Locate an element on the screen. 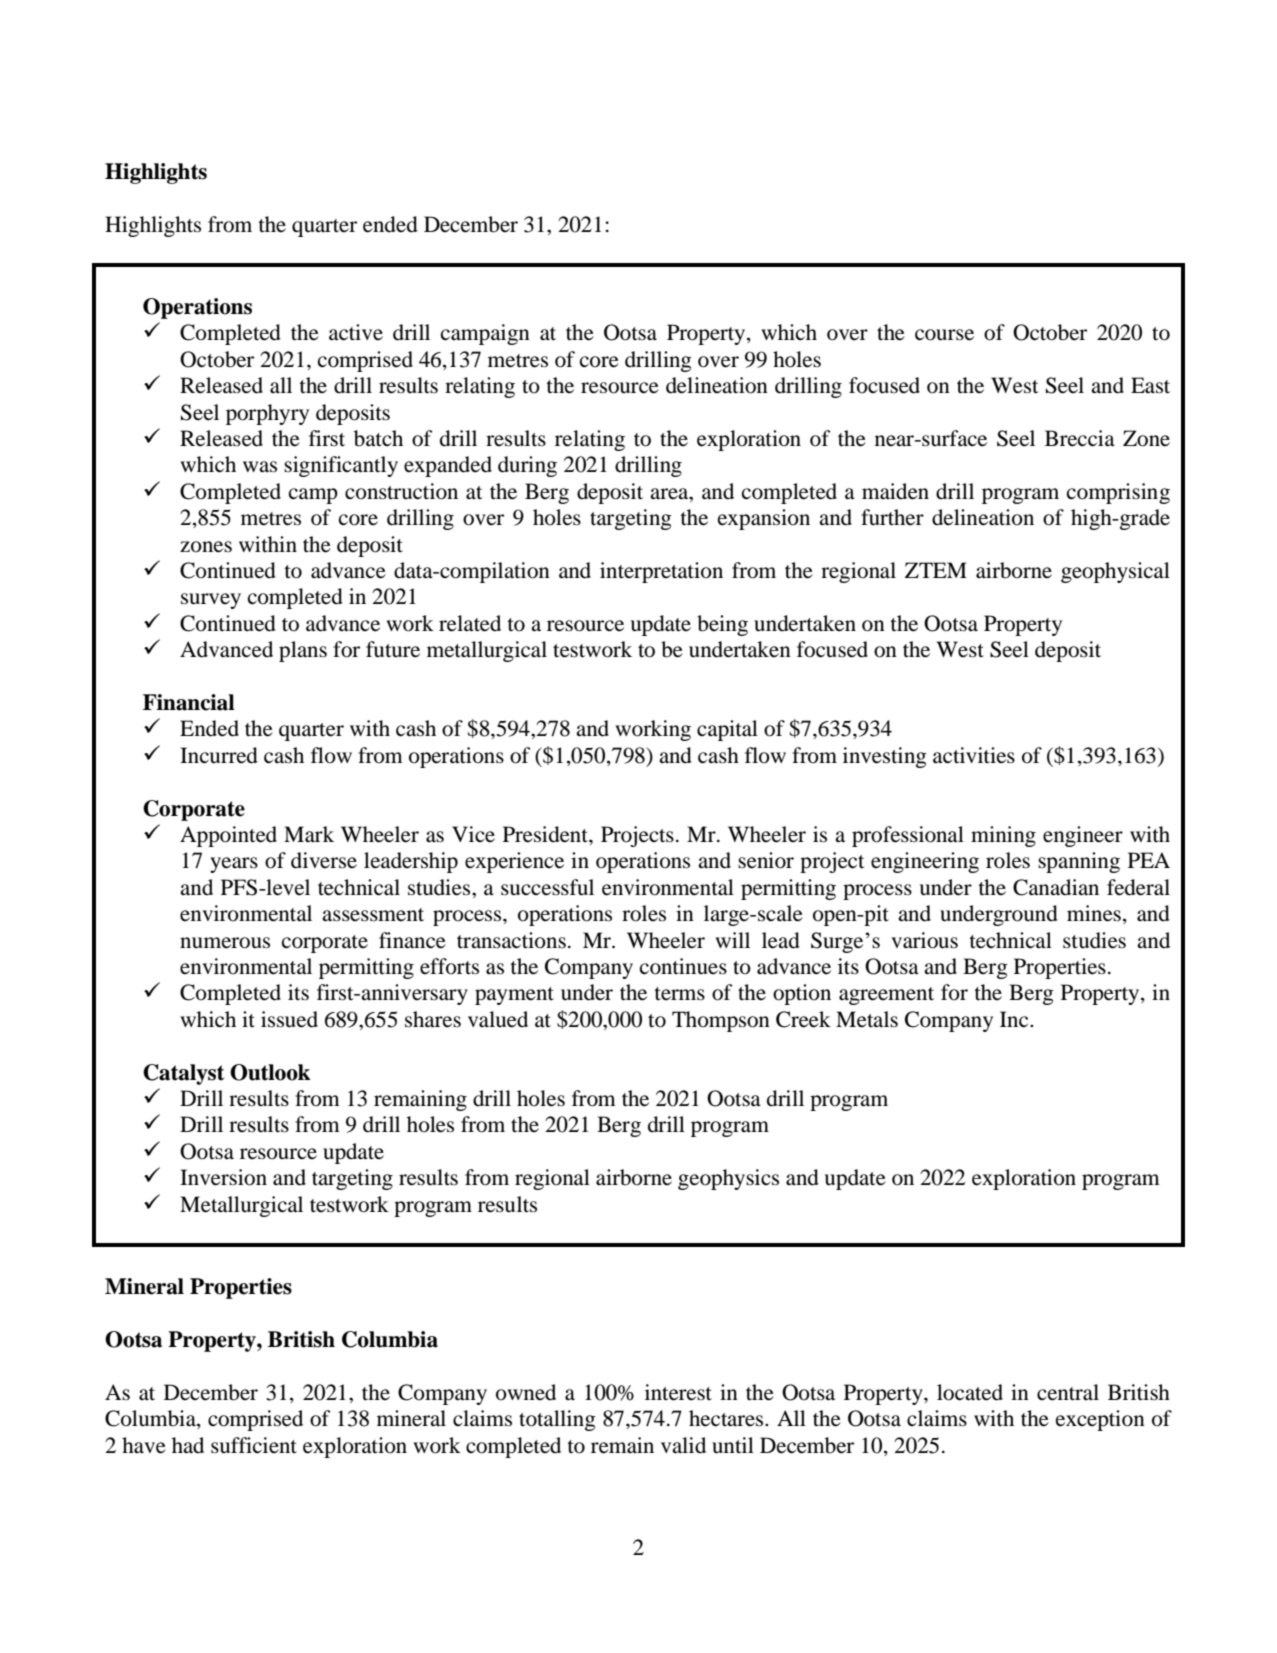 The width and height of the screenshot is (1277, 1653). geophysics is located at coordinates (728, 1179).
